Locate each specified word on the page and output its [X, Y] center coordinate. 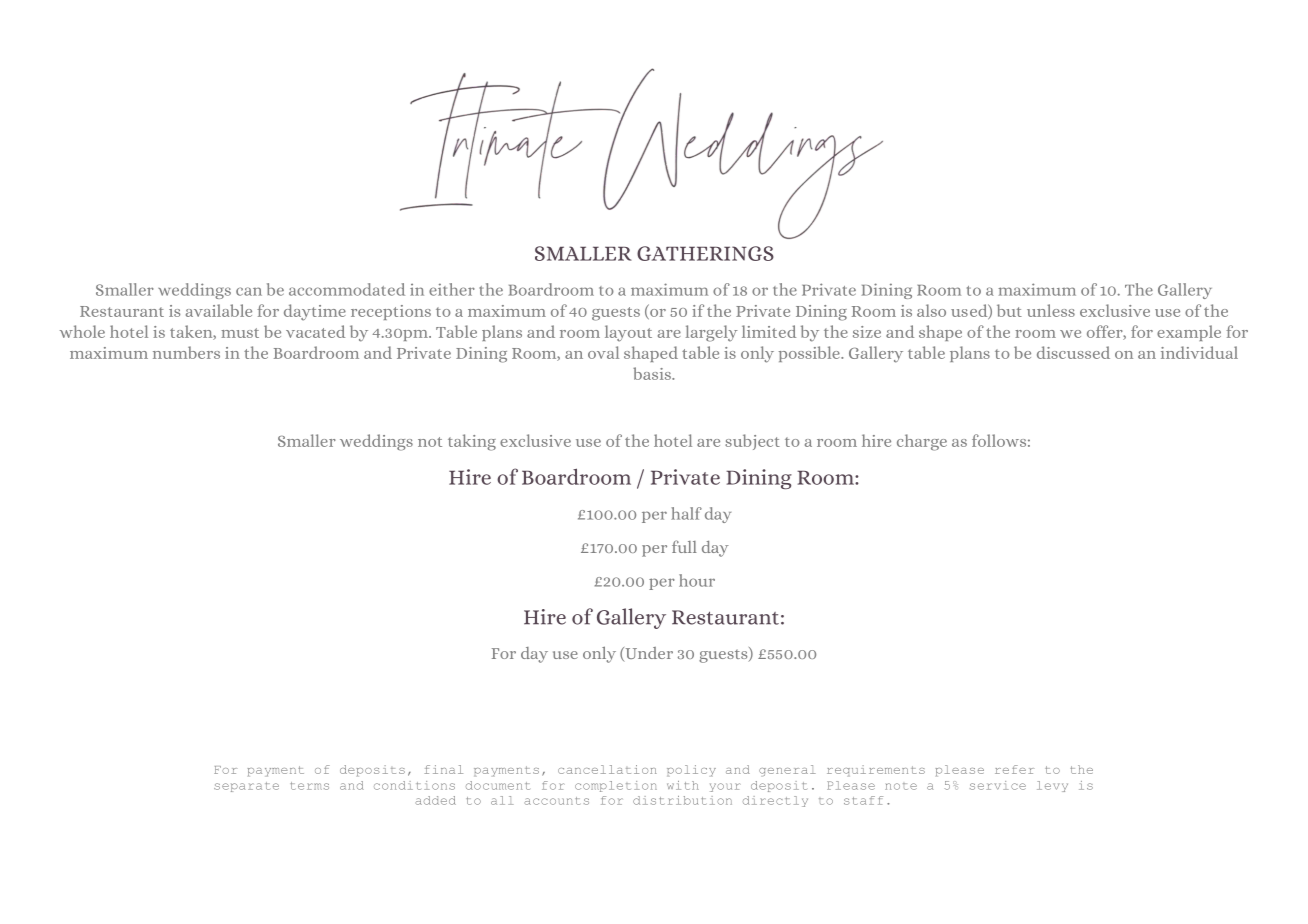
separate [246, 787]
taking [472, 442]
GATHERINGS [705, 253]
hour [697, 580]
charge [922, 442]
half [686, 513]
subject [752, 442]
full [684, 546]
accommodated [347, 289]
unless [1051, 310]
